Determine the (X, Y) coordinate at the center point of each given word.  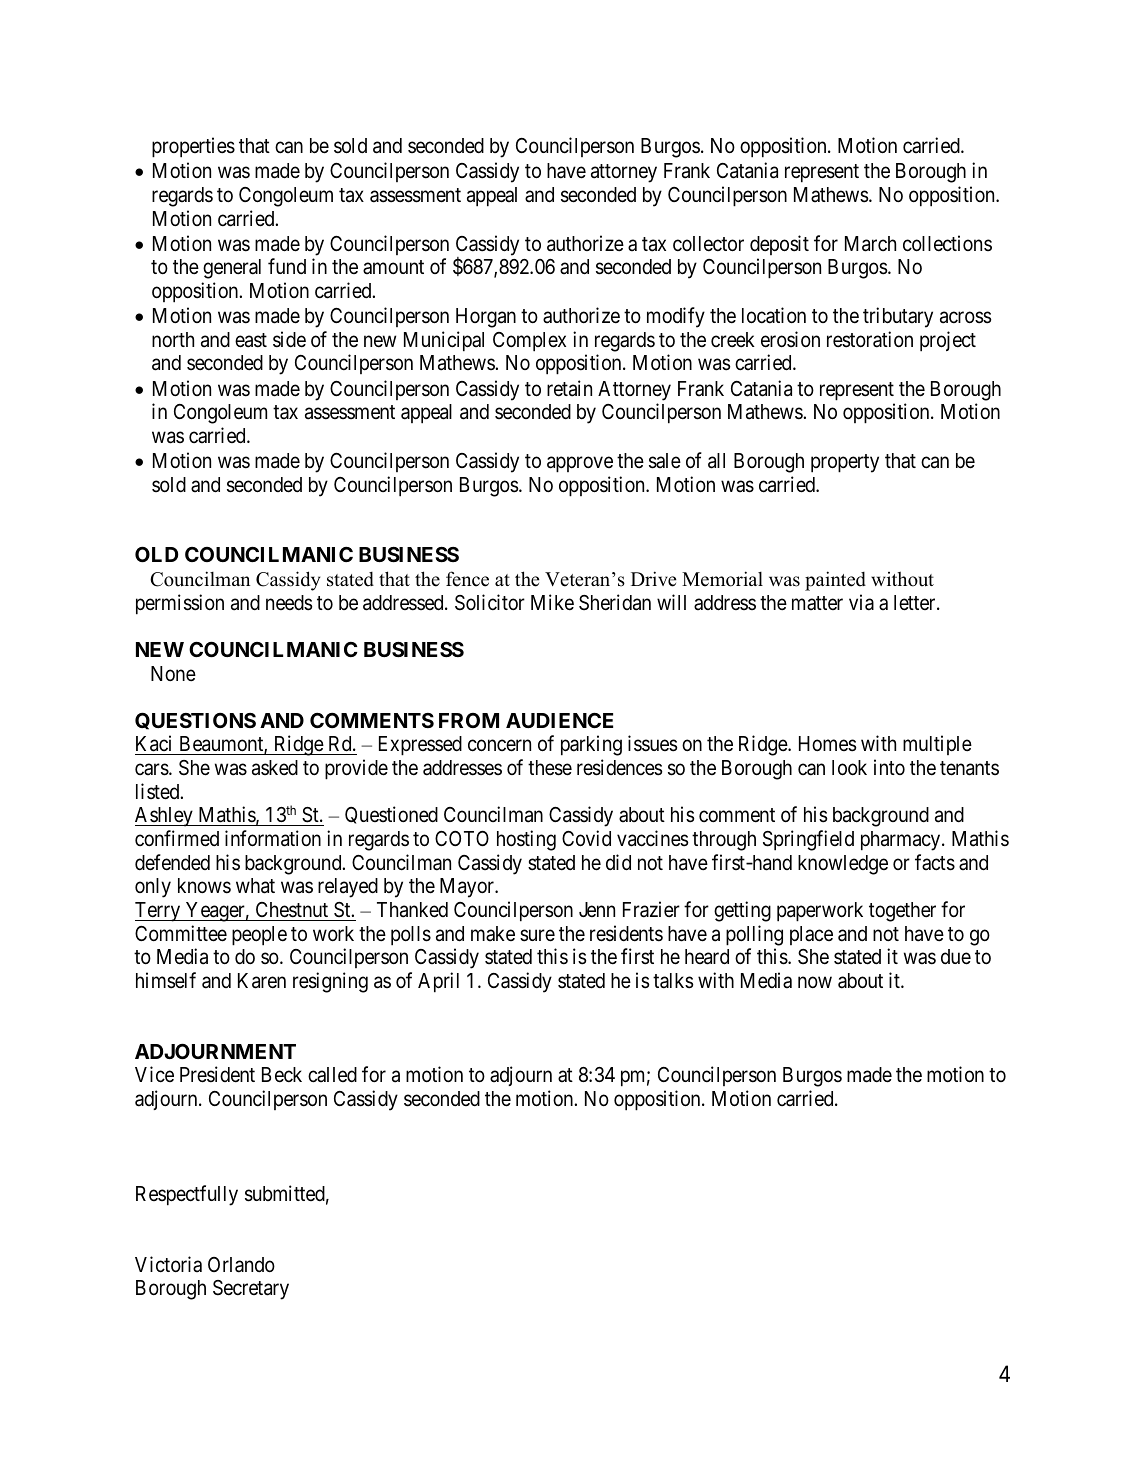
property (845, 463)
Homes (828, 744)
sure (537, 935)
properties (193, 147)
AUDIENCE (559, 720)
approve (580, 465)
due (956, 957)
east (251, 340)
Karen (262, 981)
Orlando (241, 1265)
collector (708, 244)
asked (275, 768)
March (870, 244)
